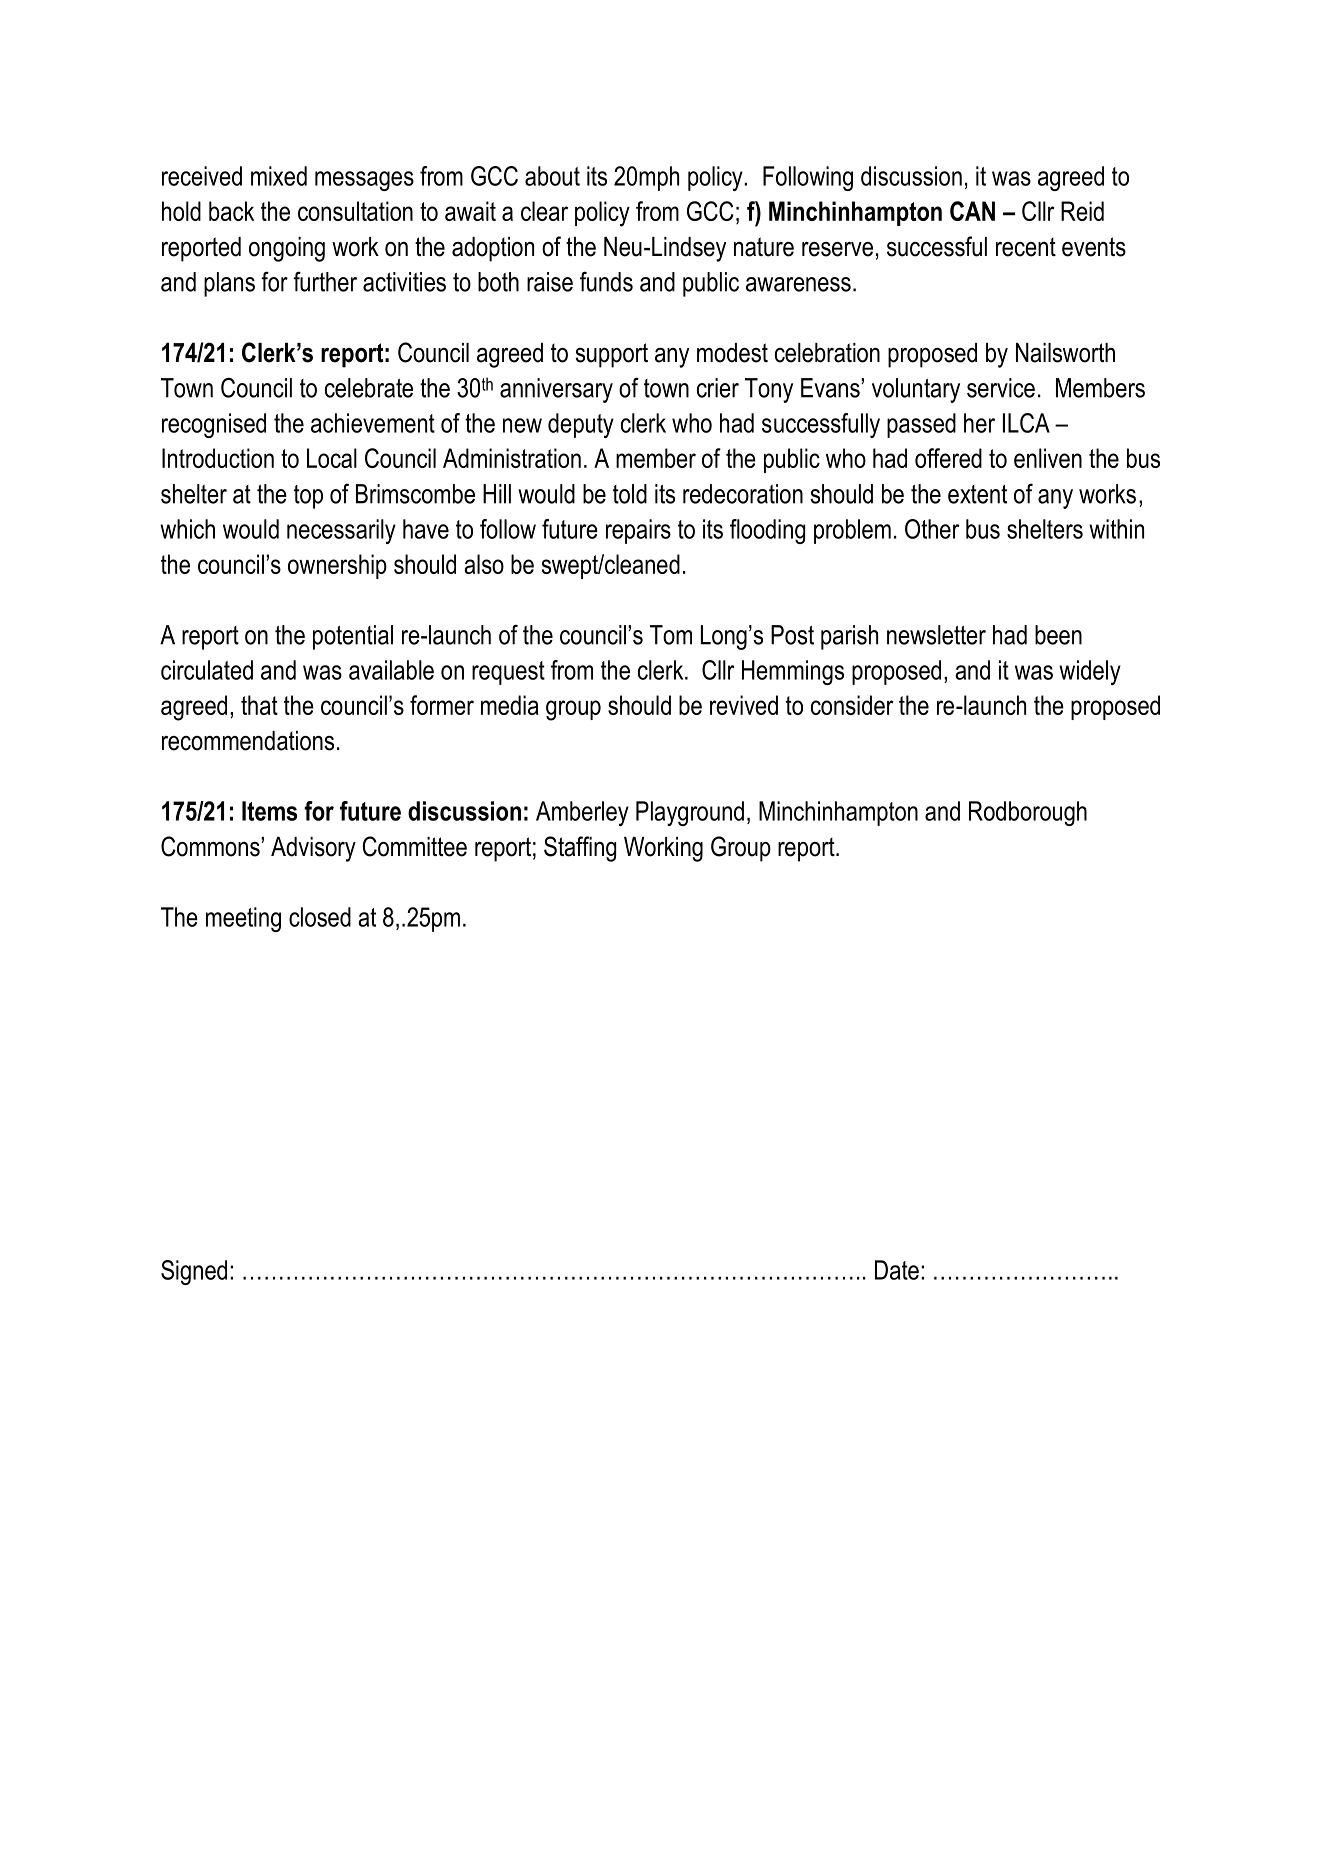  What do you see at coordinates (194, 1272) in the document?
I see `Signed` at bounding box center [194, 1272].
